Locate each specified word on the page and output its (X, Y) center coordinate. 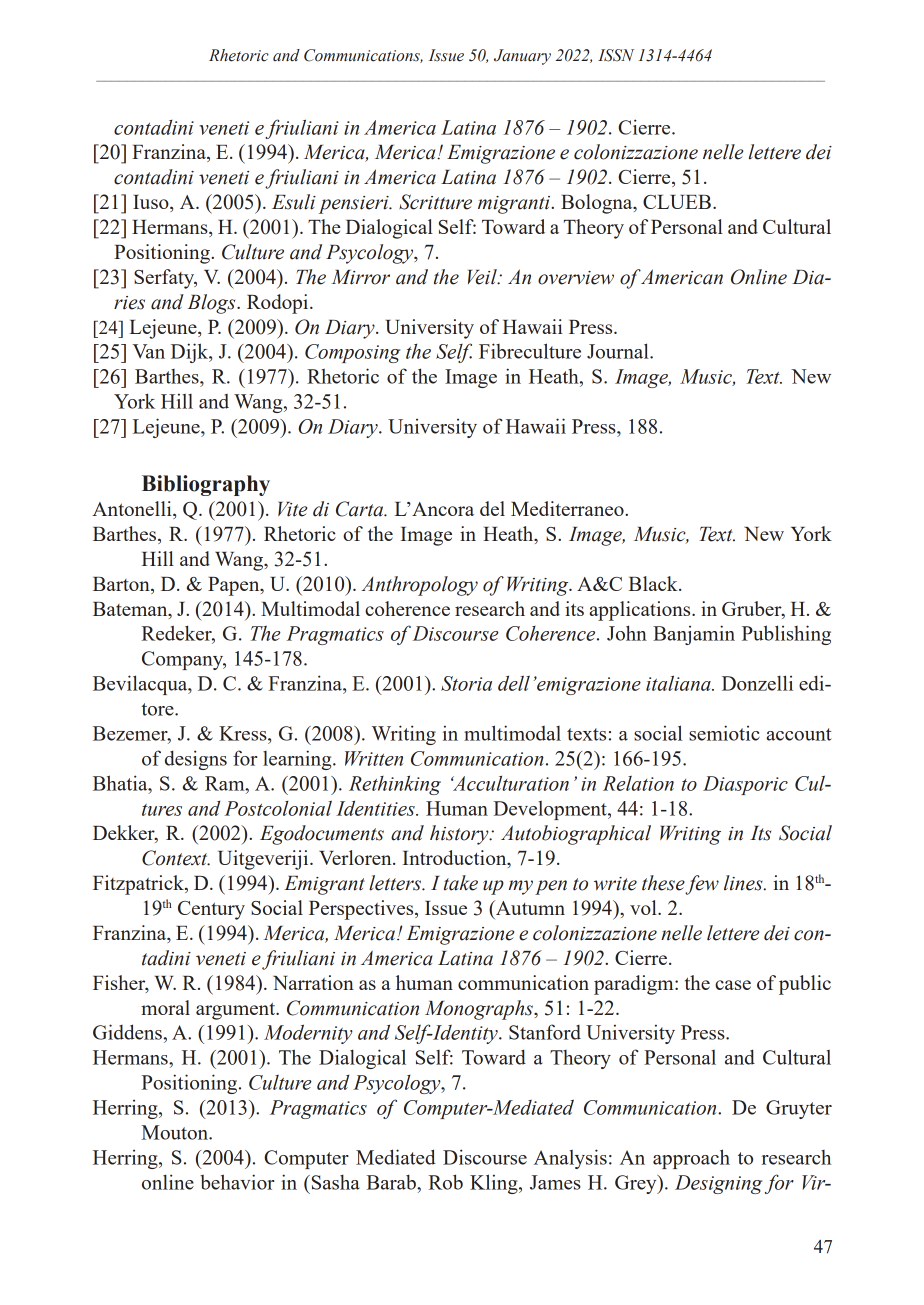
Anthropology (419, 586)
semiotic (724, 733)
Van (148, 351)
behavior (237, 1182)
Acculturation (510, 783)
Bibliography (206, 485)
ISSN (616, 55)
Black (654, 583)
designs (196, 760)
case (733, 985)
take (461, 883)
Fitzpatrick (139, 885)
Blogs (213, 304)
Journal (619, 351)
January (522, 57)
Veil (483, 277)
